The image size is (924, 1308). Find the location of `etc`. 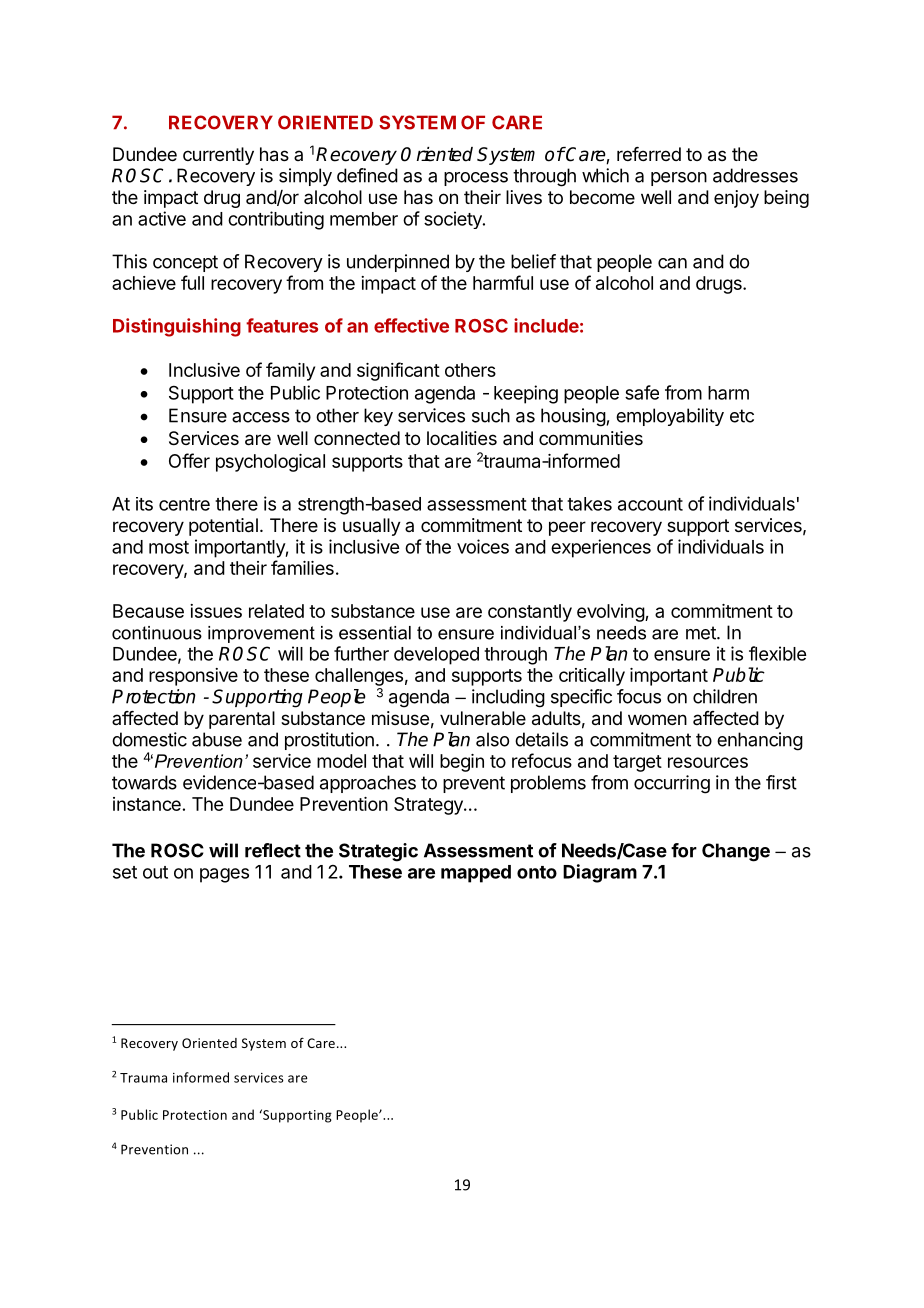

etc is located at coordinates (742, 416).
